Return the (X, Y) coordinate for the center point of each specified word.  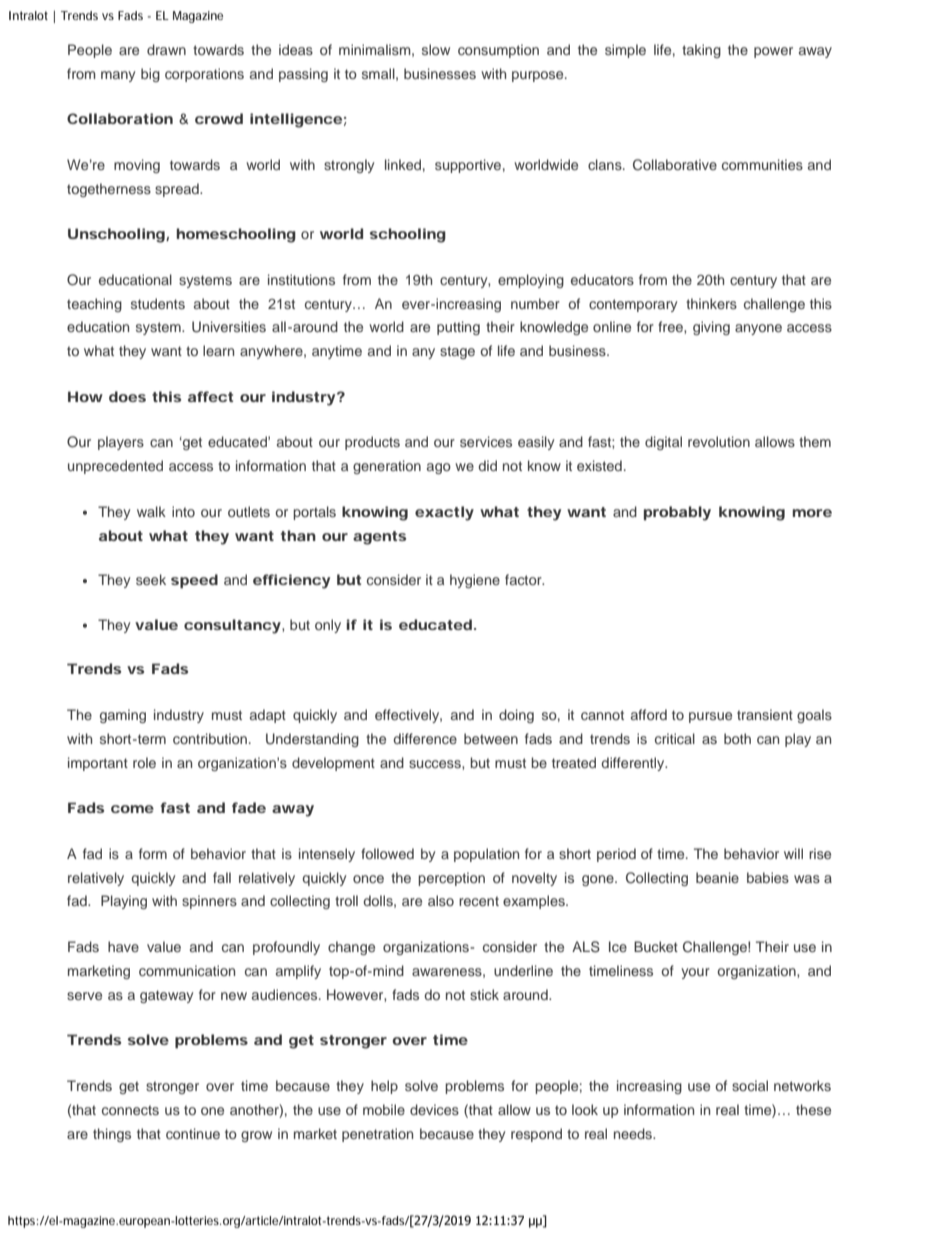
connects (130, 1110)
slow (436, 49)
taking (701, 51)
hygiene (475, 581)
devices (434, 1109)
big (150, 75)
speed (194, 581)
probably (677, 513)
